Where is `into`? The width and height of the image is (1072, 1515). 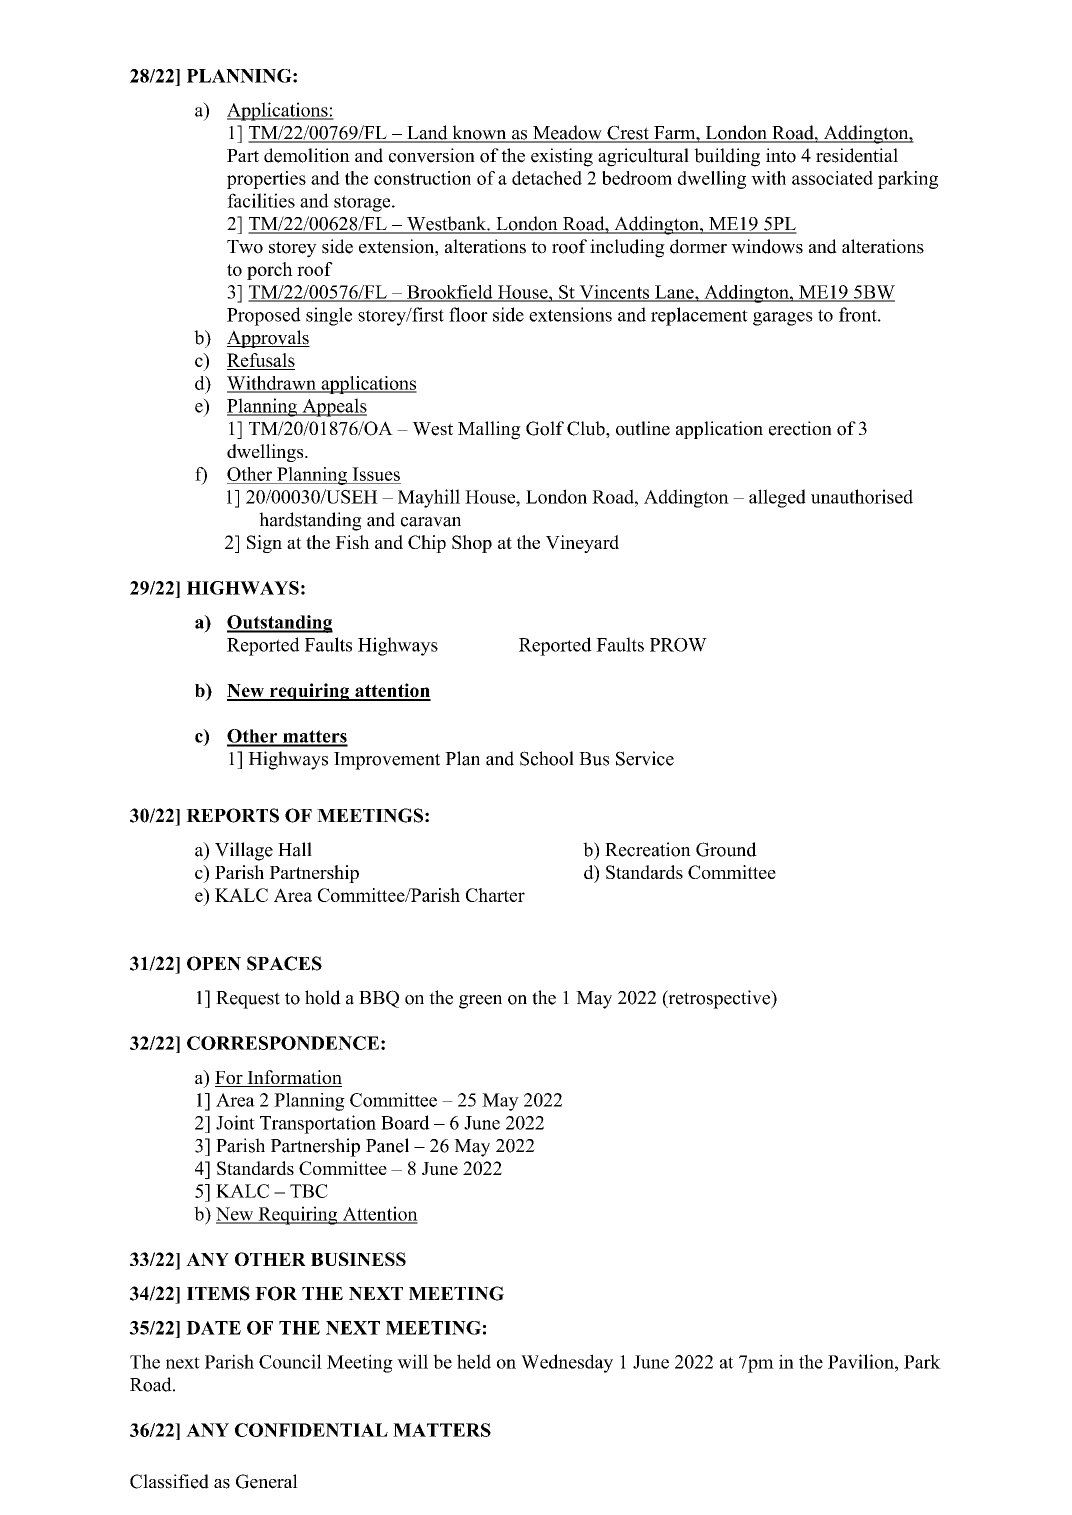
into is located at coordinates (781, 155).
